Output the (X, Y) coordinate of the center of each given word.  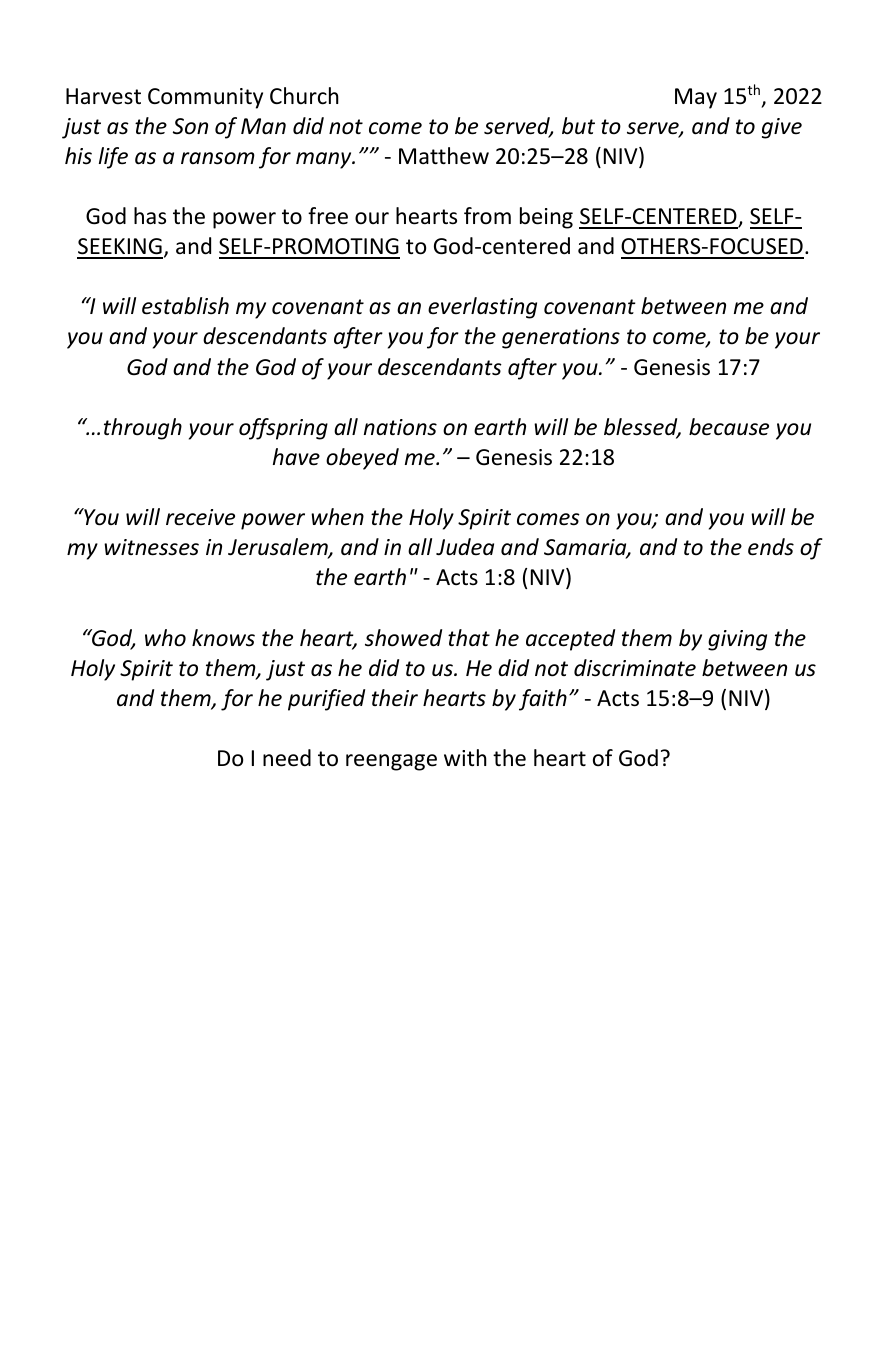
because (729, 427)
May (696, 98)
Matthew (444, 156)
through (143, 429)
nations (400, 427)
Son (190, 126)
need (287, 758)
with (465, 757)
